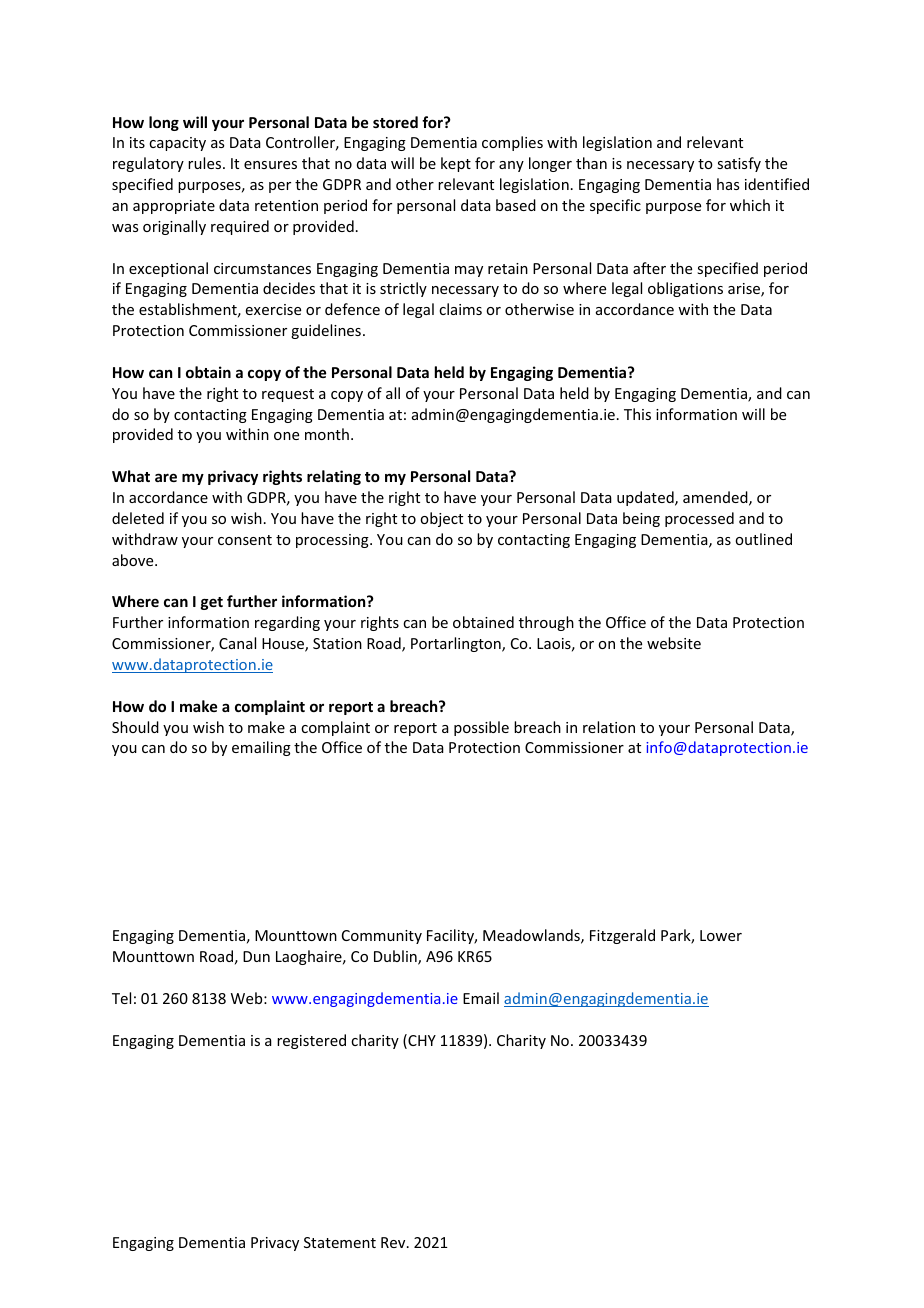 This screenshot has height=1308, width=924. What do you see at coordinates (739, 164) in the screenshot?
I see `satisfy` at bounding box center [739, 164].
